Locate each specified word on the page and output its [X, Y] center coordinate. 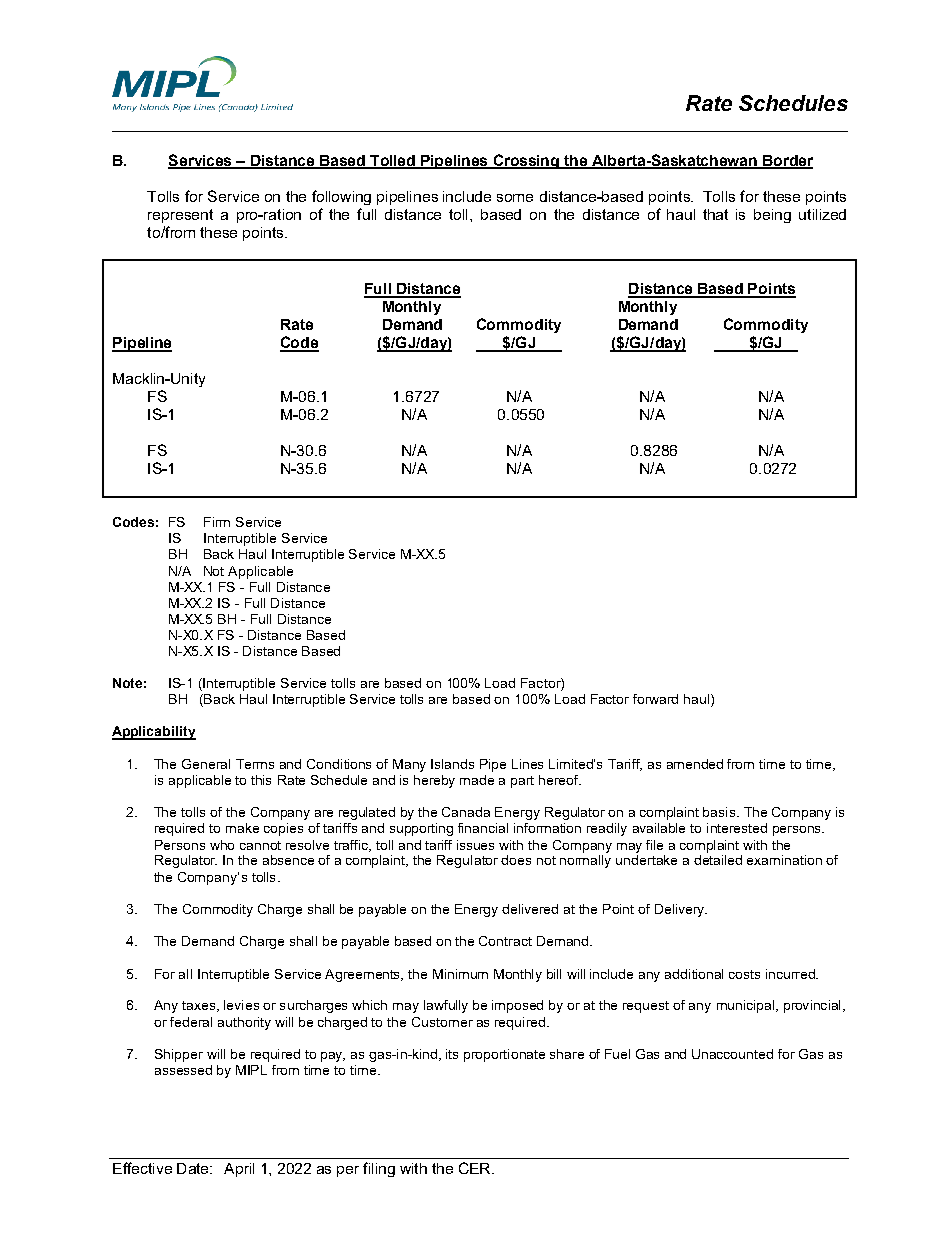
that [715, 214]
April [239, 1170]
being [772, 216]
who [222, 845]
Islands [452, 764]
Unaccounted [732, 1054]
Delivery [681, 910]
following [341, 197]
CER [476, 1168]
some [515, 198]
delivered [530, 909]
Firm [217, 522]
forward [655, 699]
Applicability [154, 733]
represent [180, 216]
